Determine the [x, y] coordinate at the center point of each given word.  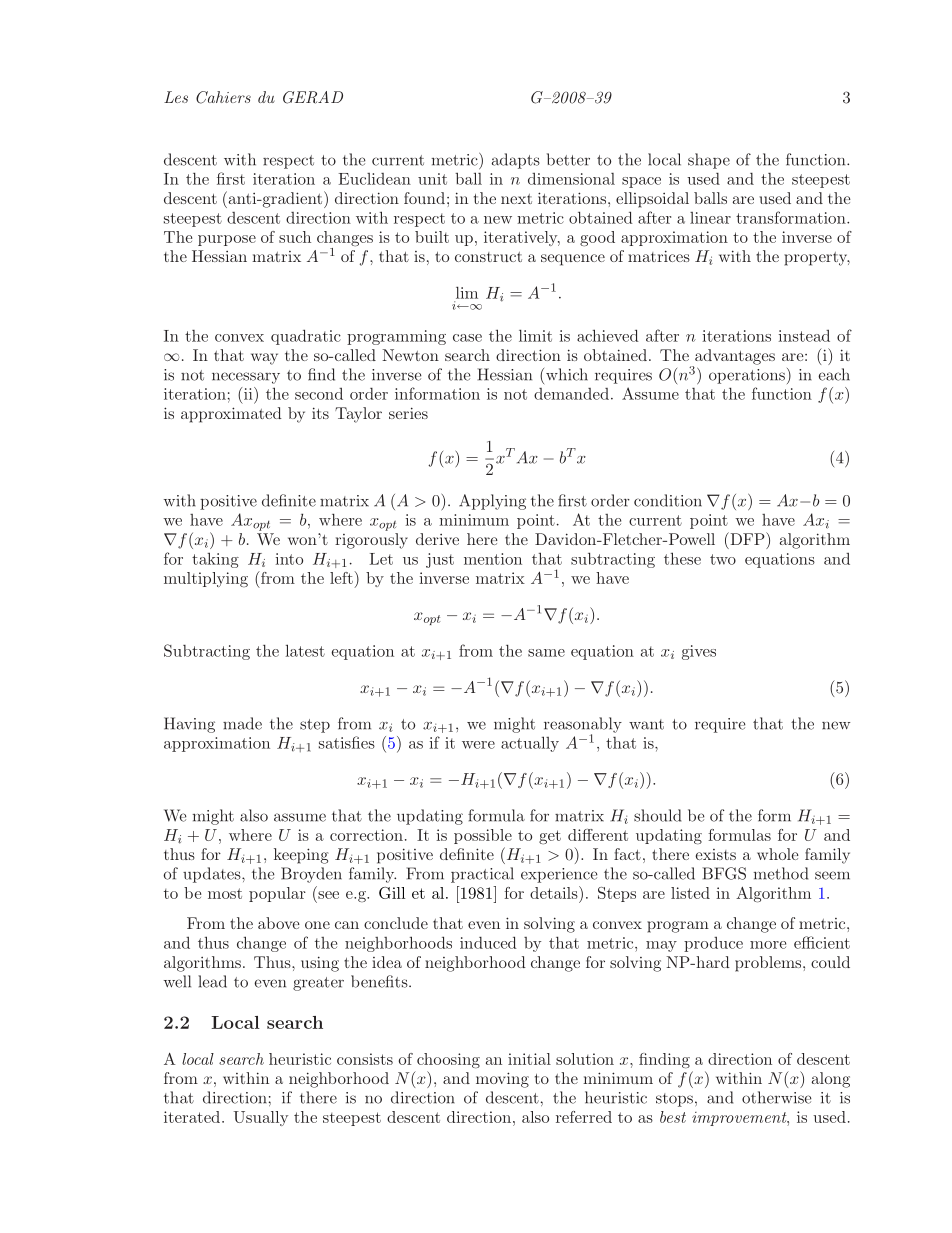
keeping [301, 856]
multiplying [206, 579]
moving [502, 1080]
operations [747, 376]
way [264, 359]
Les [176, 97]
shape [709, 161]
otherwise [777, 1097]
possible [483, 836]
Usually [260, 1118]
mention [493, 559]
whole [778, 854]
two [723, 559]
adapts [516, 161]
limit [535, 335]
